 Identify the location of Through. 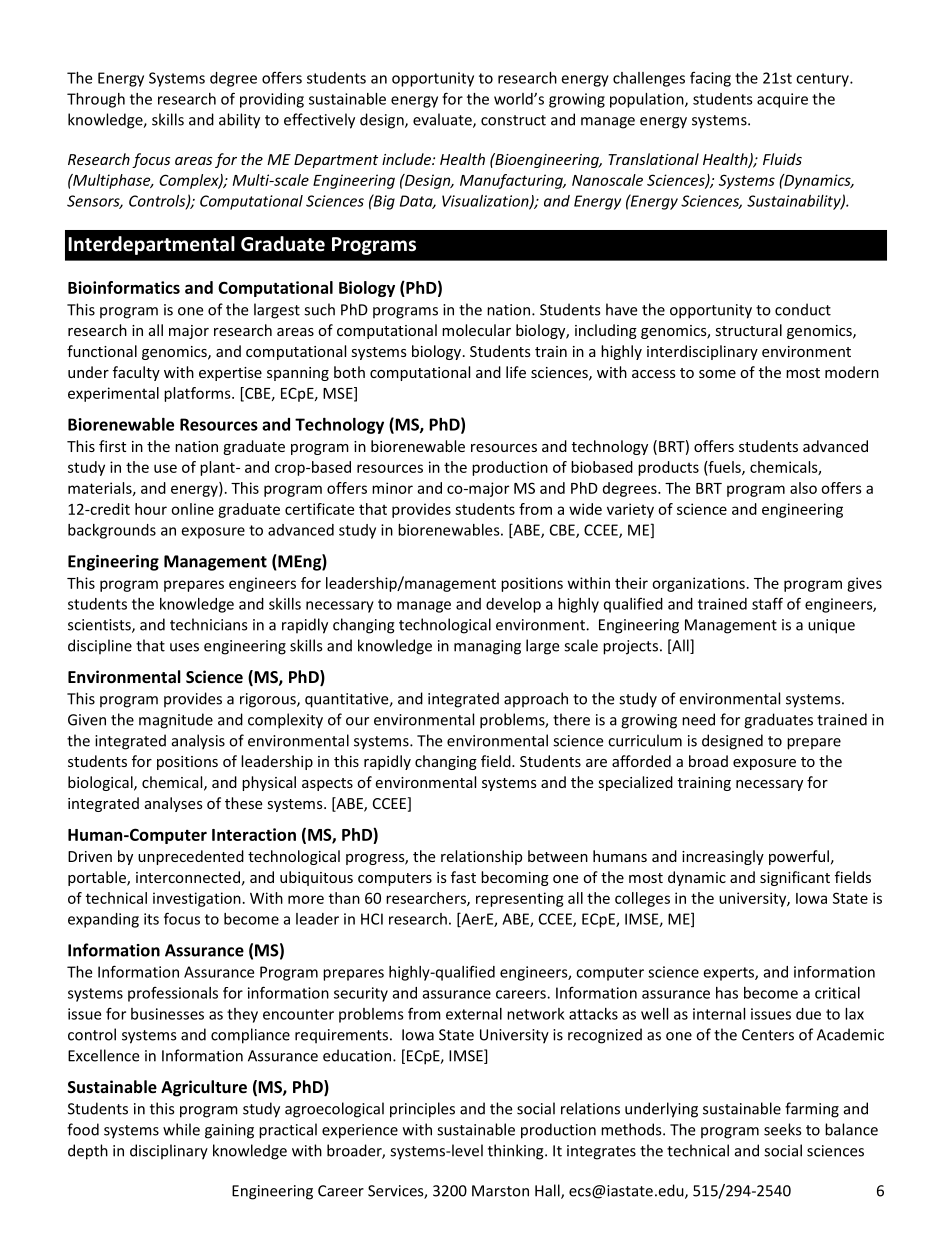
(96, 100).
